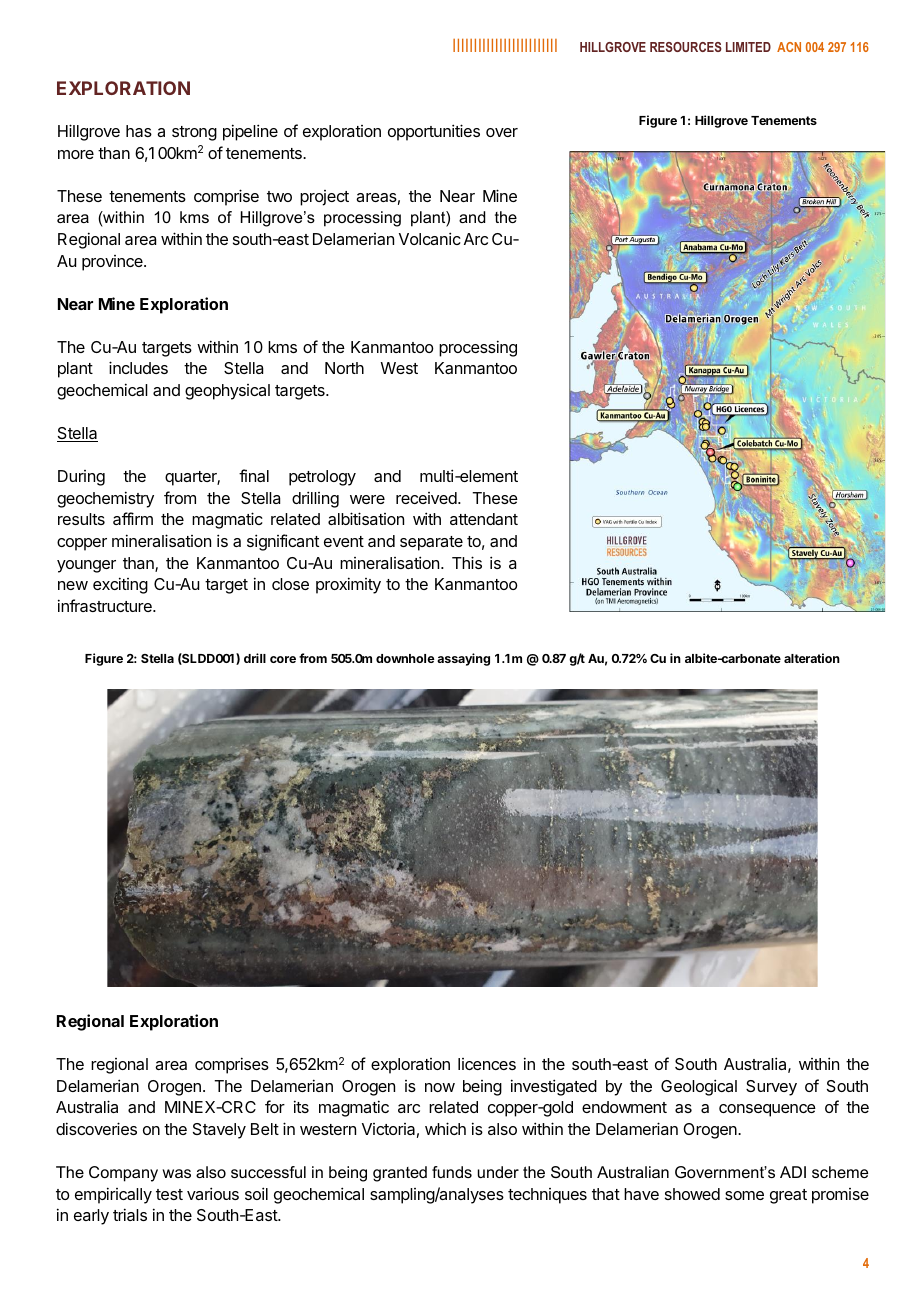 Image resolution: width=924 pixels, height=1308 pixels. Describe the element at coordinates (452, 1172) in the screenshot. I see `funds` at that location.
